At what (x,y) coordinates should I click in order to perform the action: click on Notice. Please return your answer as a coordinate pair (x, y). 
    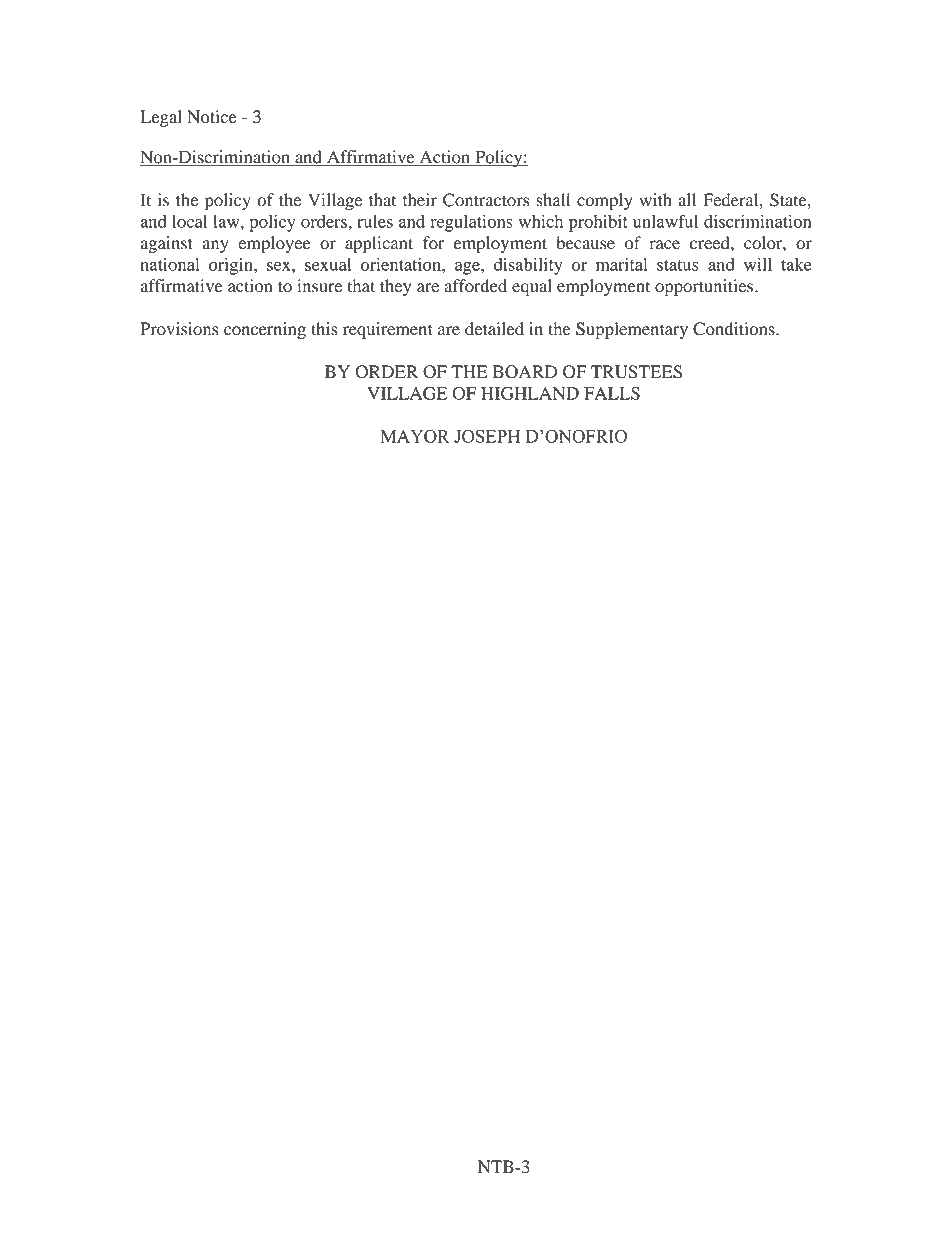
    Looking at the image, I should click on (212, 117).
